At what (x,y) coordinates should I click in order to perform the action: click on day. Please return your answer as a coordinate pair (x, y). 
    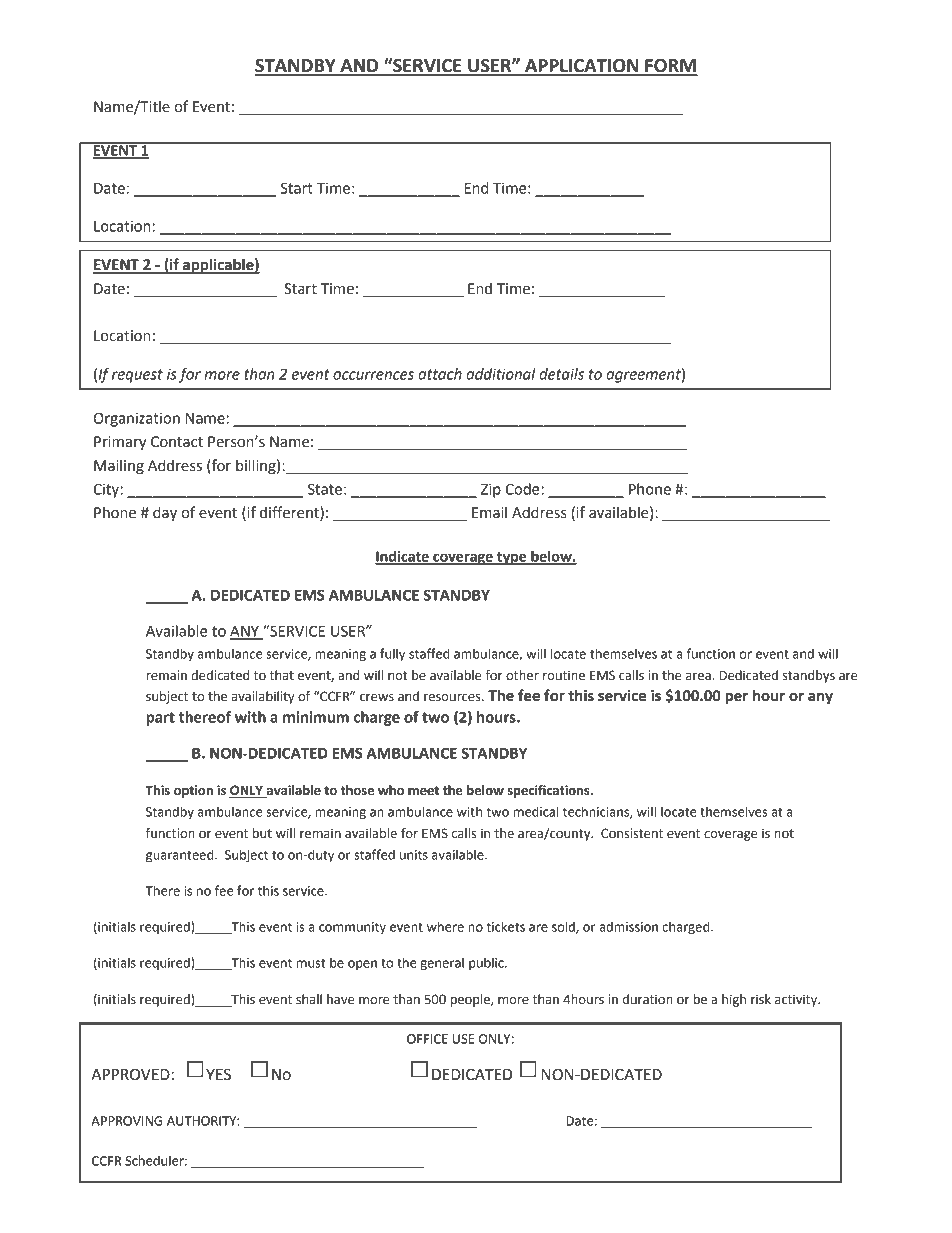
    Looking at the image, I should click on (165, 513).
